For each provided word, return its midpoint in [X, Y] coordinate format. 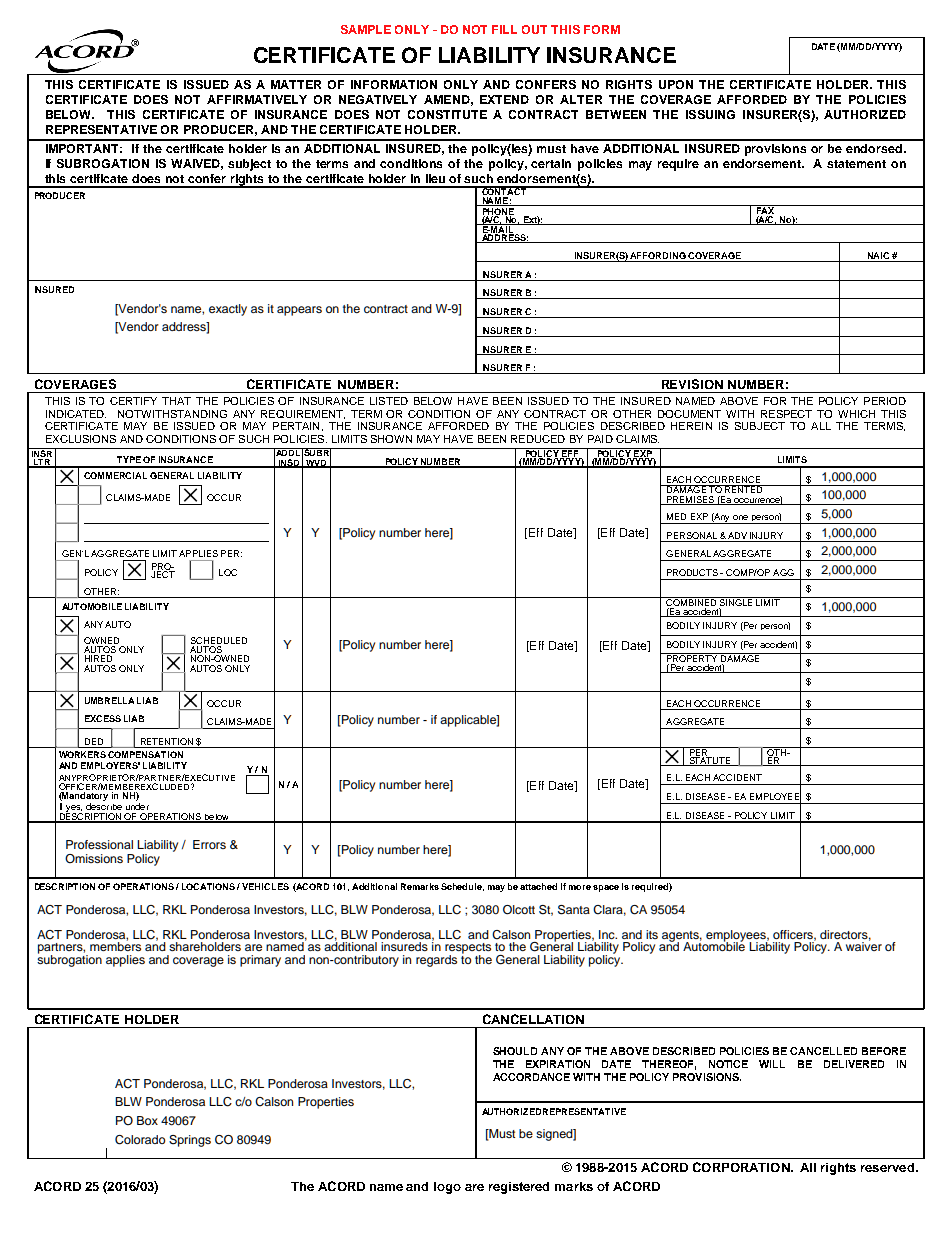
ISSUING [710, 114]
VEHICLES [265, 886]
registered [519, 1188]
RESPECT [786, 414]
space [606, 888]
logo [447, 1188]
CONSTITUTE [447, 114]
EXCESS [103, 718]
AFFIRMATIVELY [257, 99]
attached [538, 886]
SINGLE [736, 603]
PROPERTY [692, 659]
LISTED [389, 401]
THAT [176, 401]
